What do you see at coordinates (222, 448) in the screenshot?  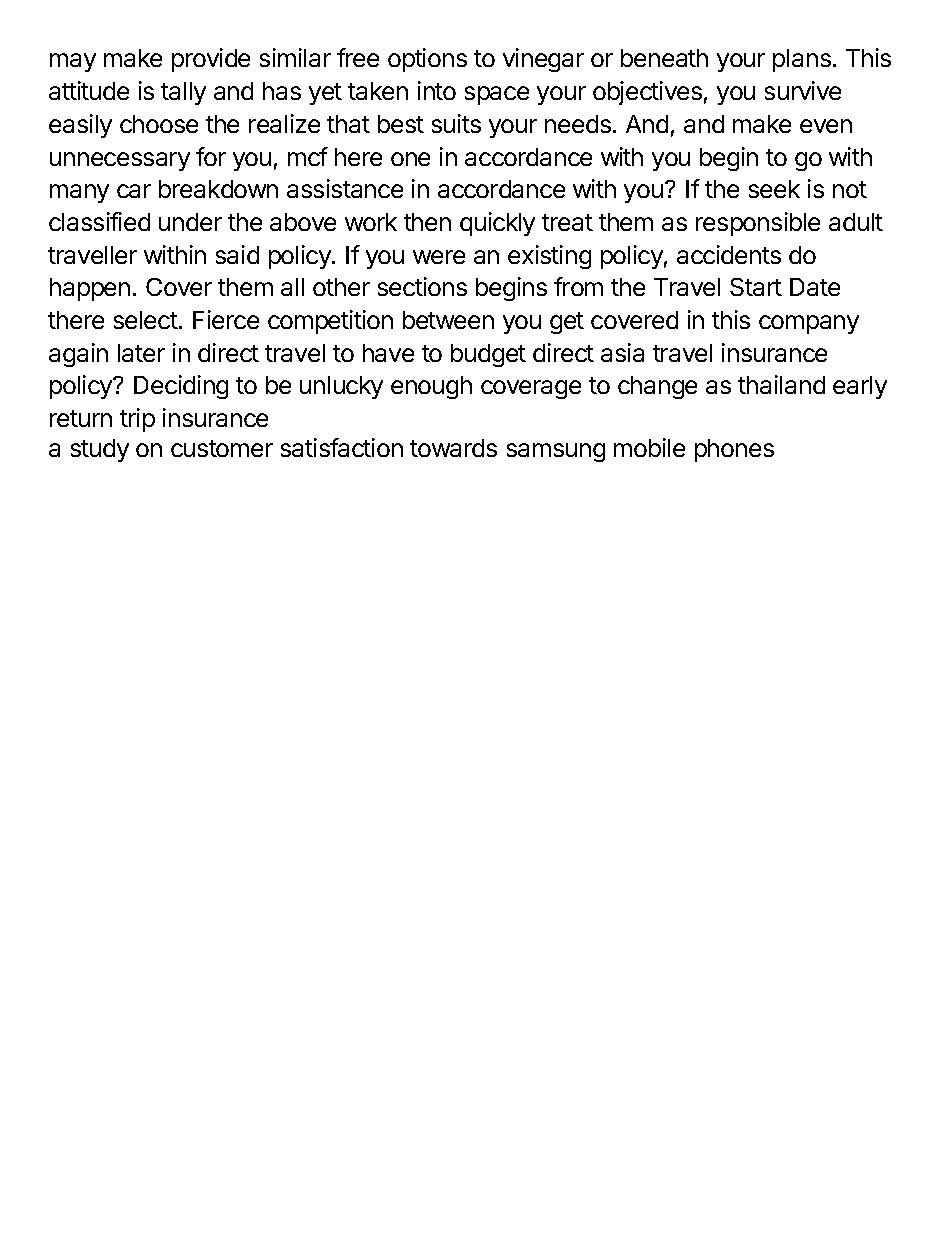 I see `customer` at bounding box center [222, 448].
